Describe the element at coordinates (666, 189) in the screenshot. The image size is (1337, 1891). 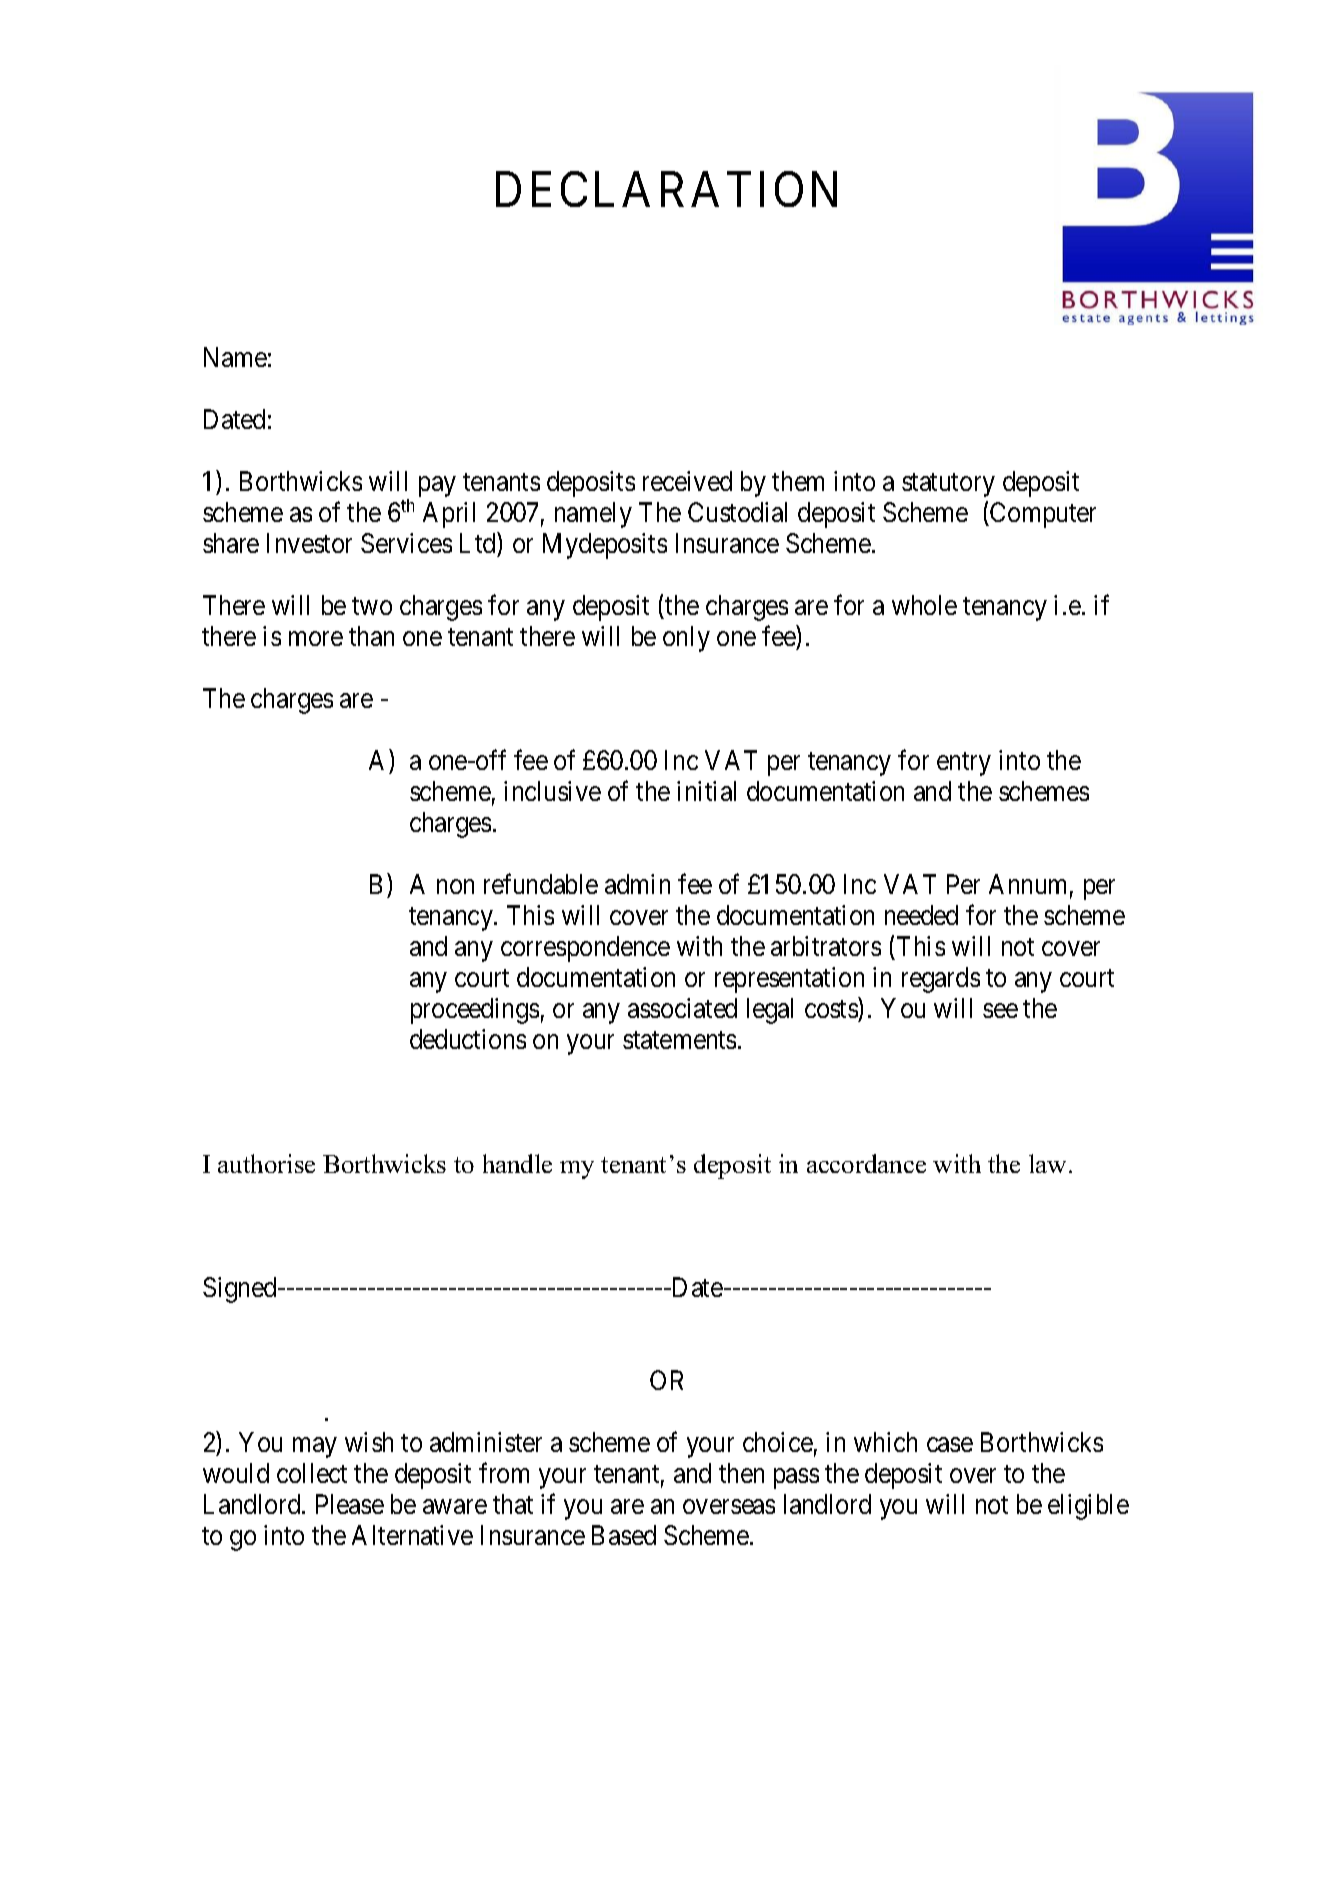
I see `DECLARATION` at that location.
